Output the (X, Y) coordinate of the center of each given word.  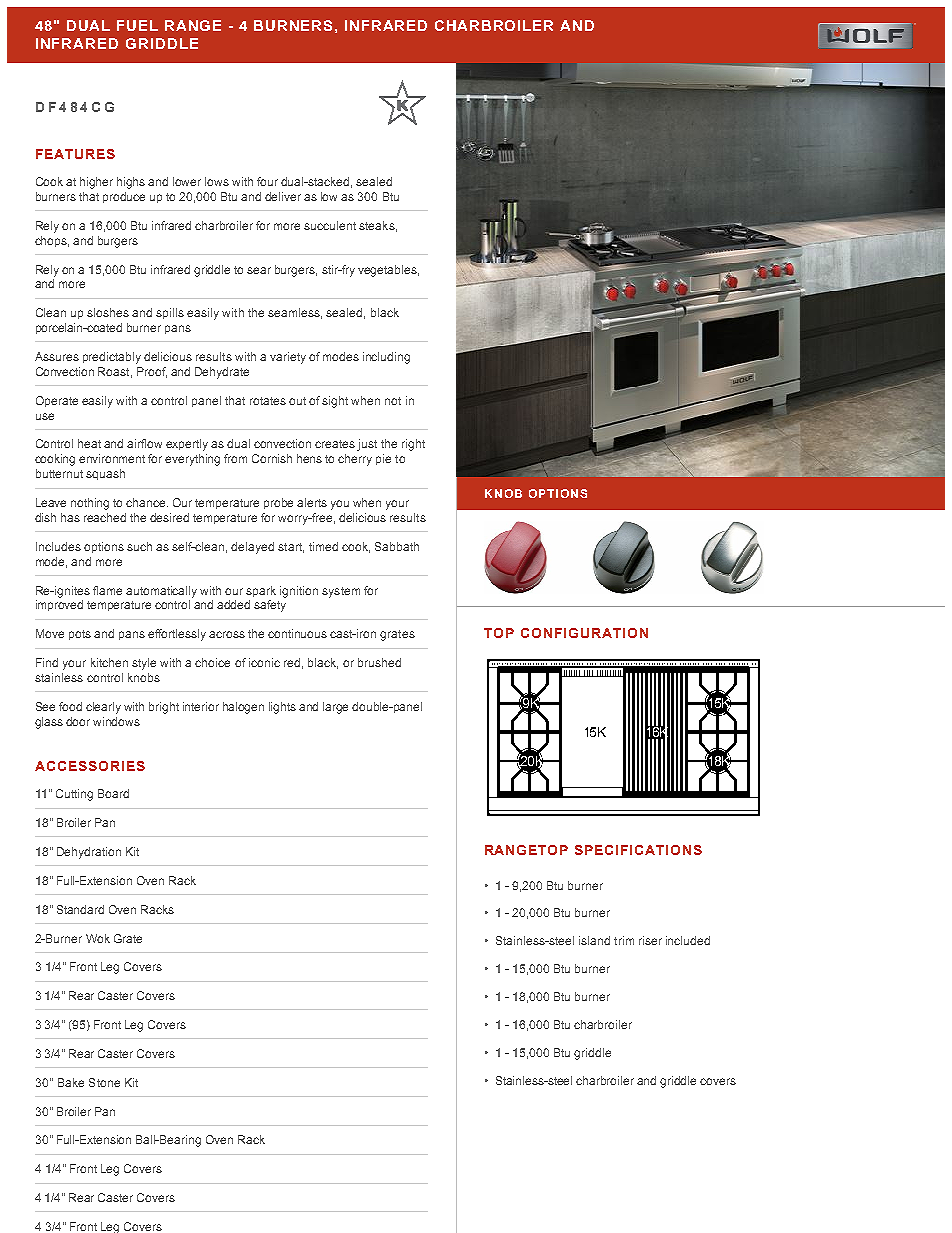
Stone (104, 1082)
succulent (330, 225)
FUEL (137, 25)
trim (624, 940)
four (267, 181)
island (594, 940)
